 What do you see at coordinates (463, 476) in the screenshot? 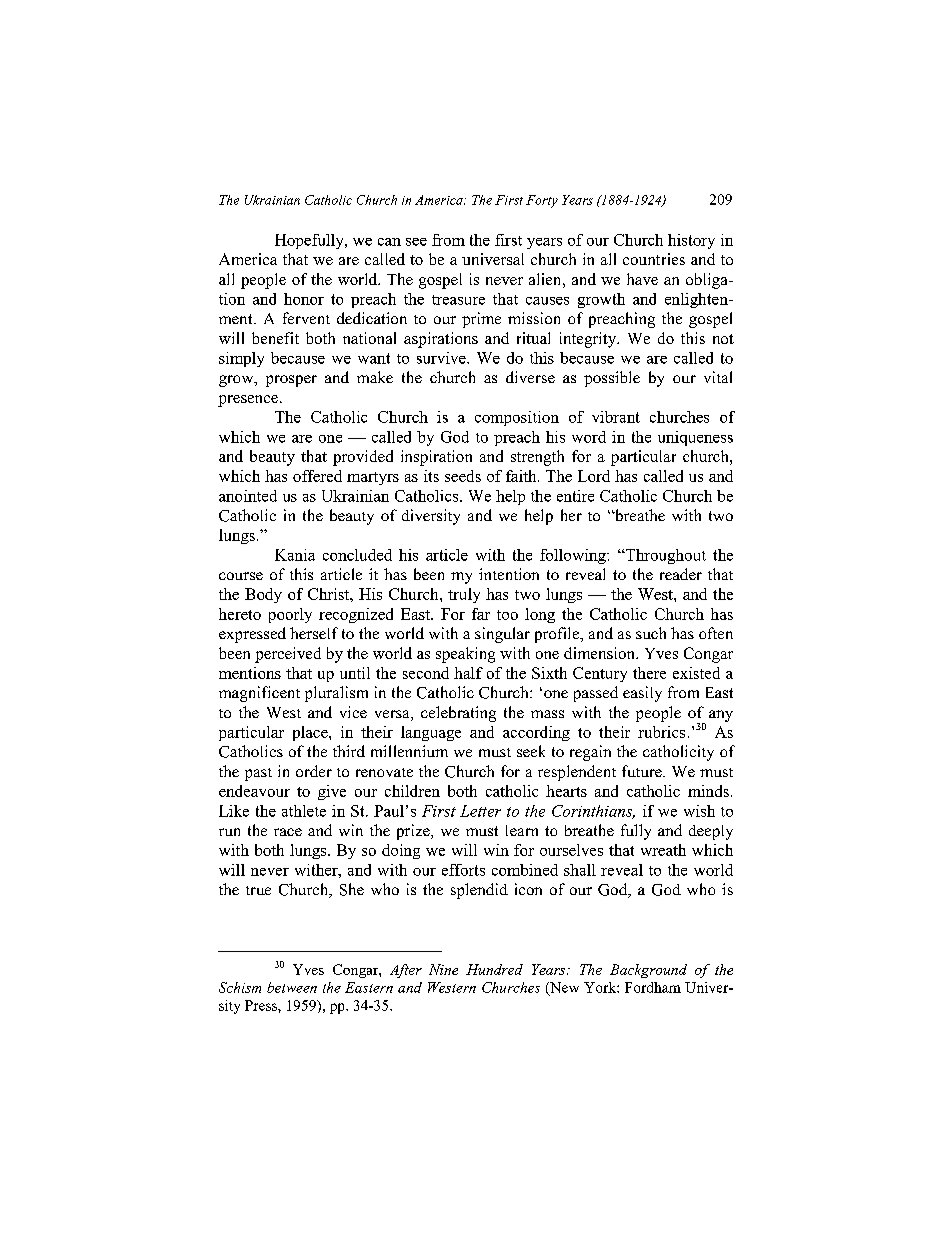
I see `seeds` at bounding box center [463, 476].
